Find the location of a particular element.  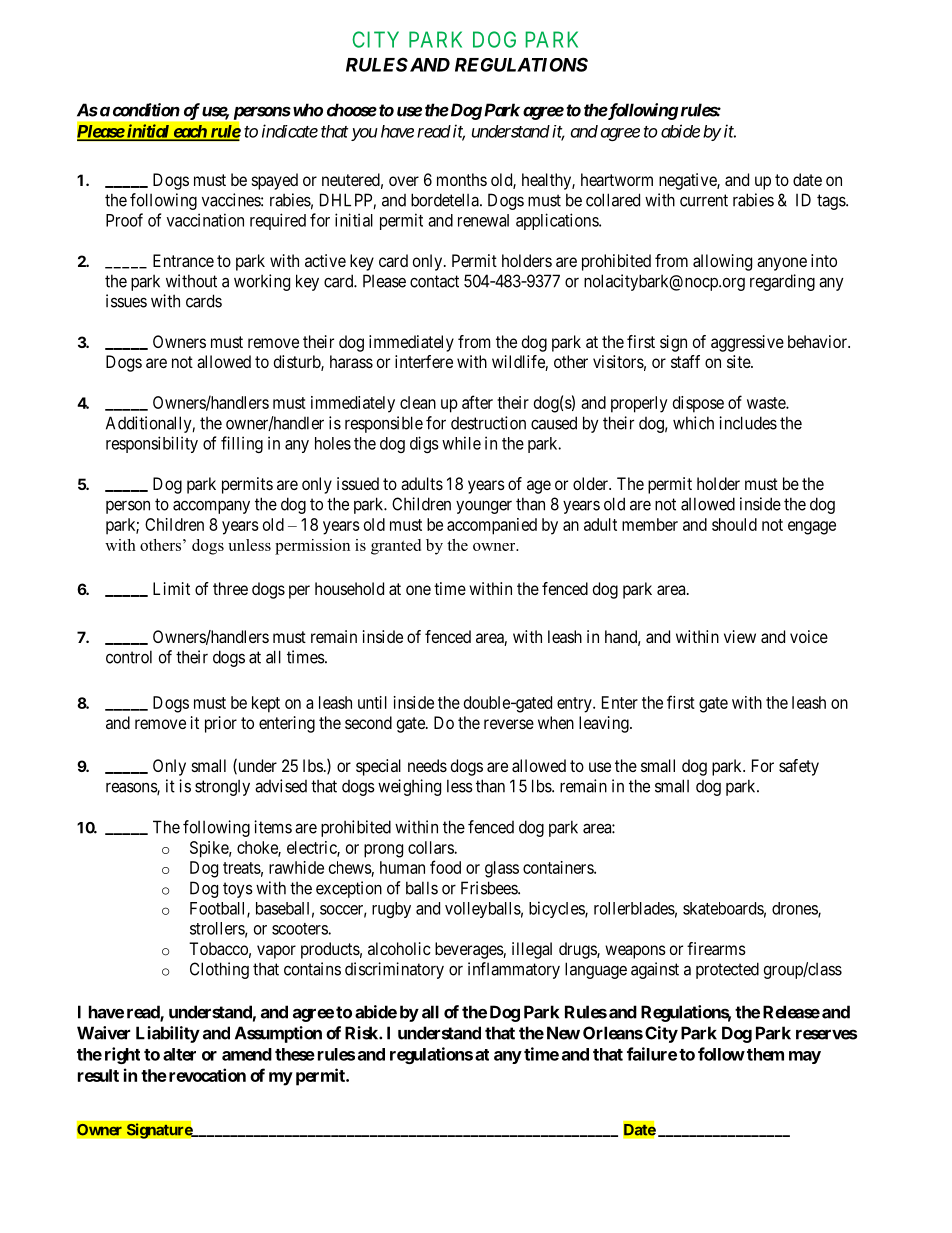

interfere is located at coordinates (424, 361).
